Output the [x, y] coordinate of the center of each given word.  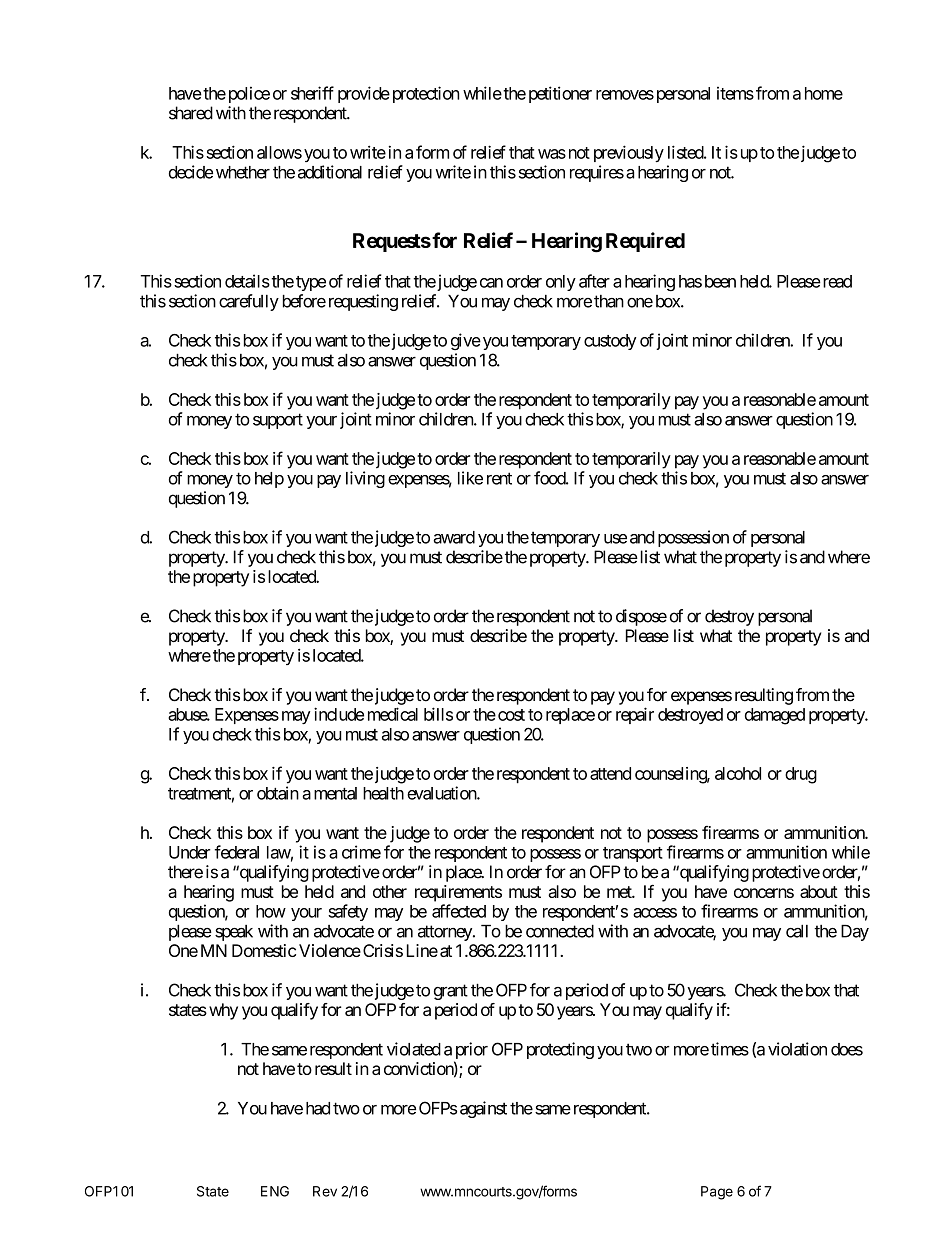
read [836, 281]
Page [717, 1193]
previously [629, 153]
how [271, 911]
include [339, 714]
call [797, 931]
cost [511, 715]
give [466, 341]
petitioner [560, 94]
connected [560, 931]
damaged [775, 716]
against [483, 1109]
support [278, 421]
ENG [275, 1191]
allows [279, 152]
